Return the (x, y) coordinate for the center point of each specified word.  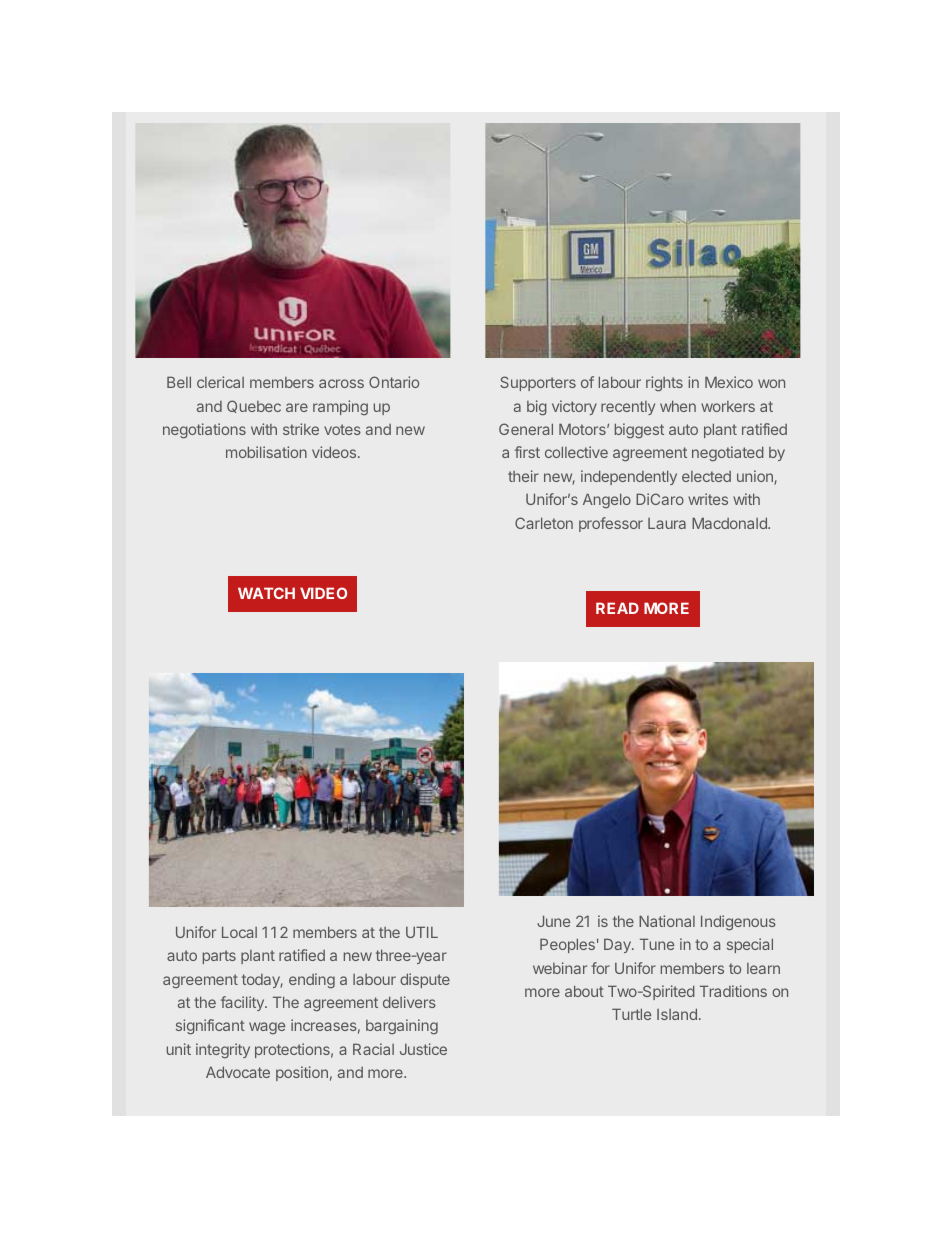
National (667, 921)
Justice (423, 1049)
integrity (223, 1050)
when (678, 406)
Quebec (254, 406)
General (526, 429)
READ (617, 608)
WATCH (266, 593)
